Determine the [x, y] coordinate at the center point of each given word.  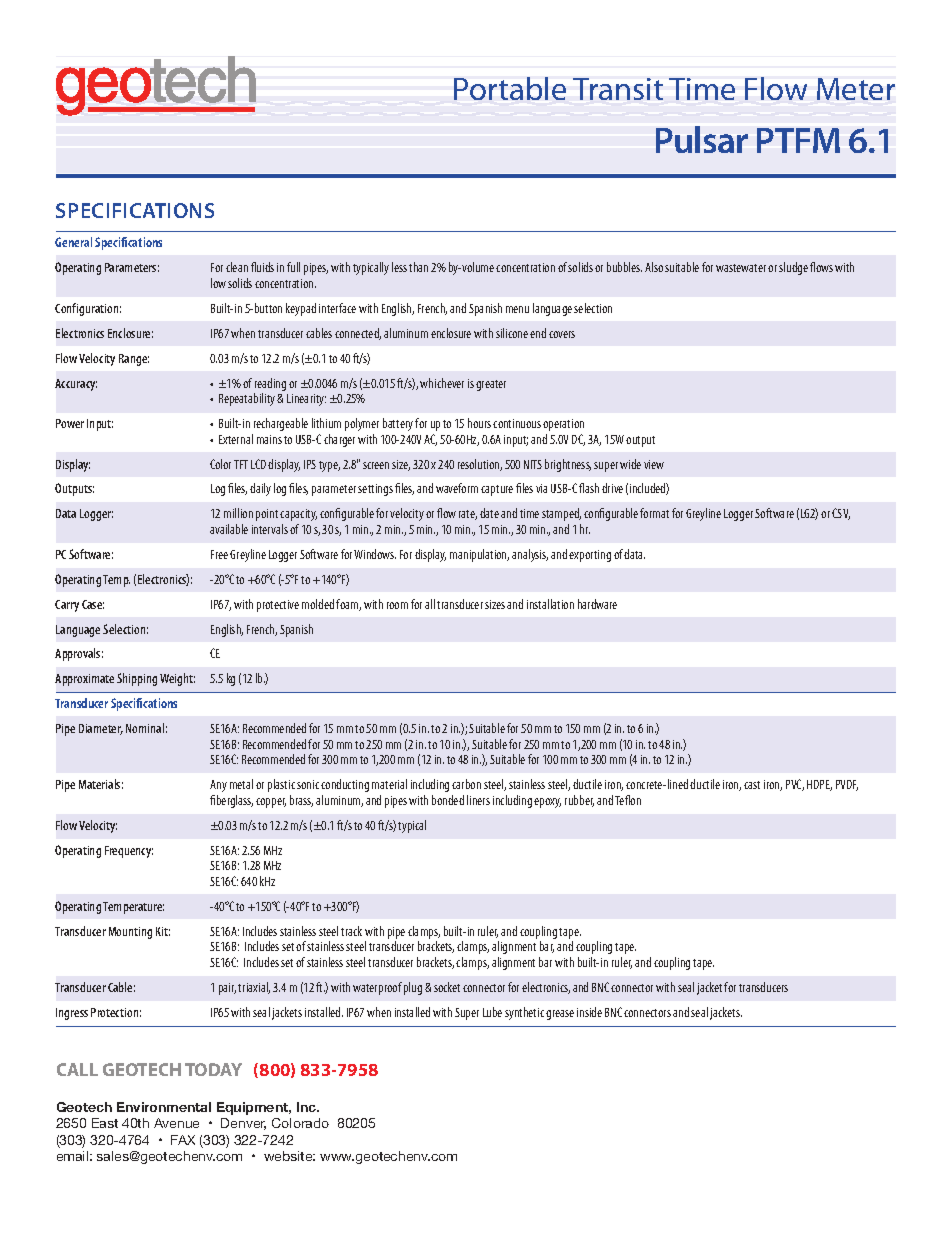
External [236, 439]
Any [218, 786]
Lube [492, 1012]
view [654, 464]
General [73, 242]
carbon [466, 784]
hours [479, 423]
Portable [510, 88]
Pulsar [702, 139]
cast [752, 785]
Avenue [176, 1123]
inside [589, 1012]
